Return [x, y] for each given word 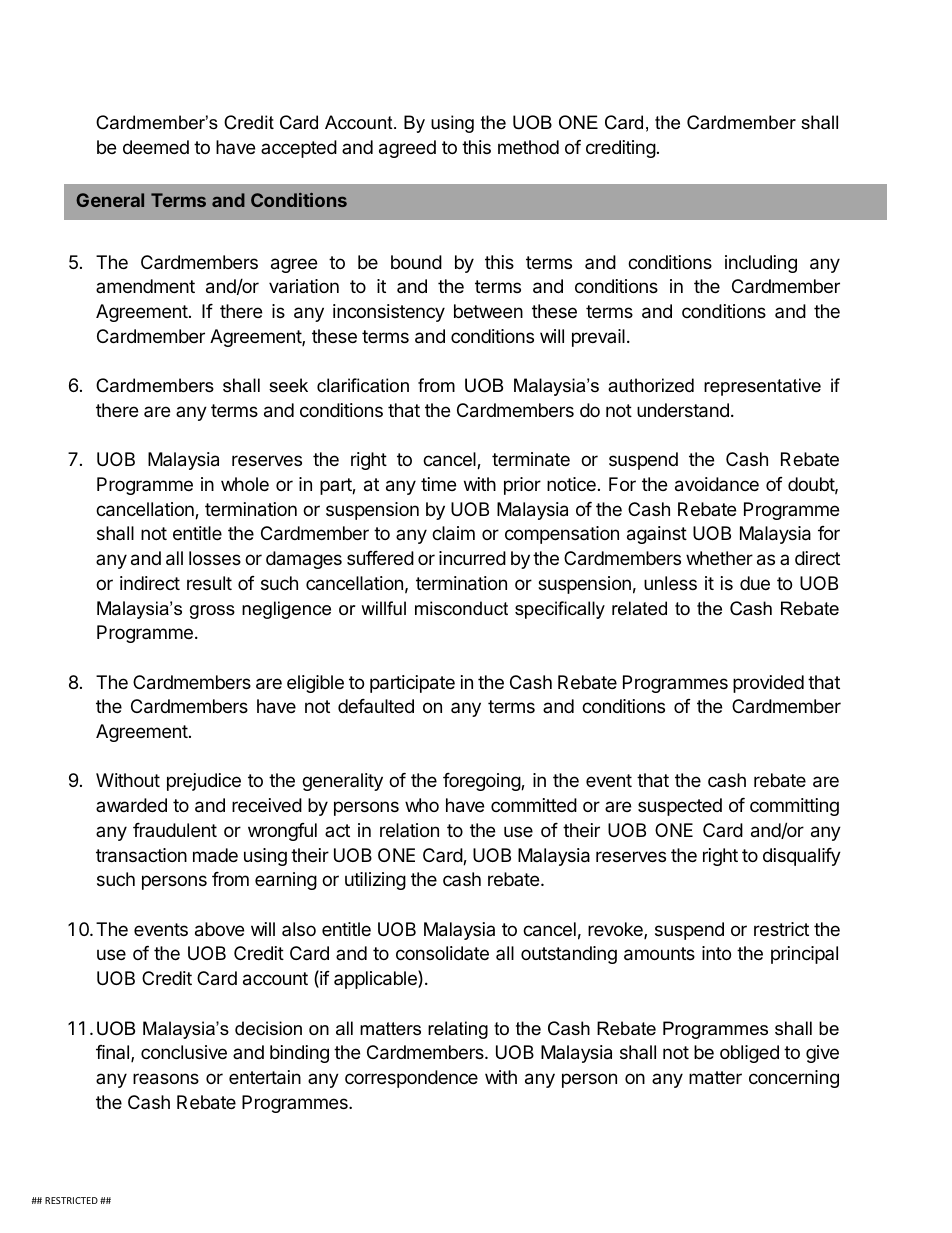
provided [768, 684]
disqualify [802, 857]
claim [453, 533]
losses [215, 558]
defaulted [376, 706]
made [215, 855]
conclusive [184, 1052]
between [488, 311]
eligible [315, 684]
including [761, 264]
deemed [156, 147]
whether [719, 558]
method [528, 147]
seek [288, 385]
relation [409, 830]
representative [762, 387]
